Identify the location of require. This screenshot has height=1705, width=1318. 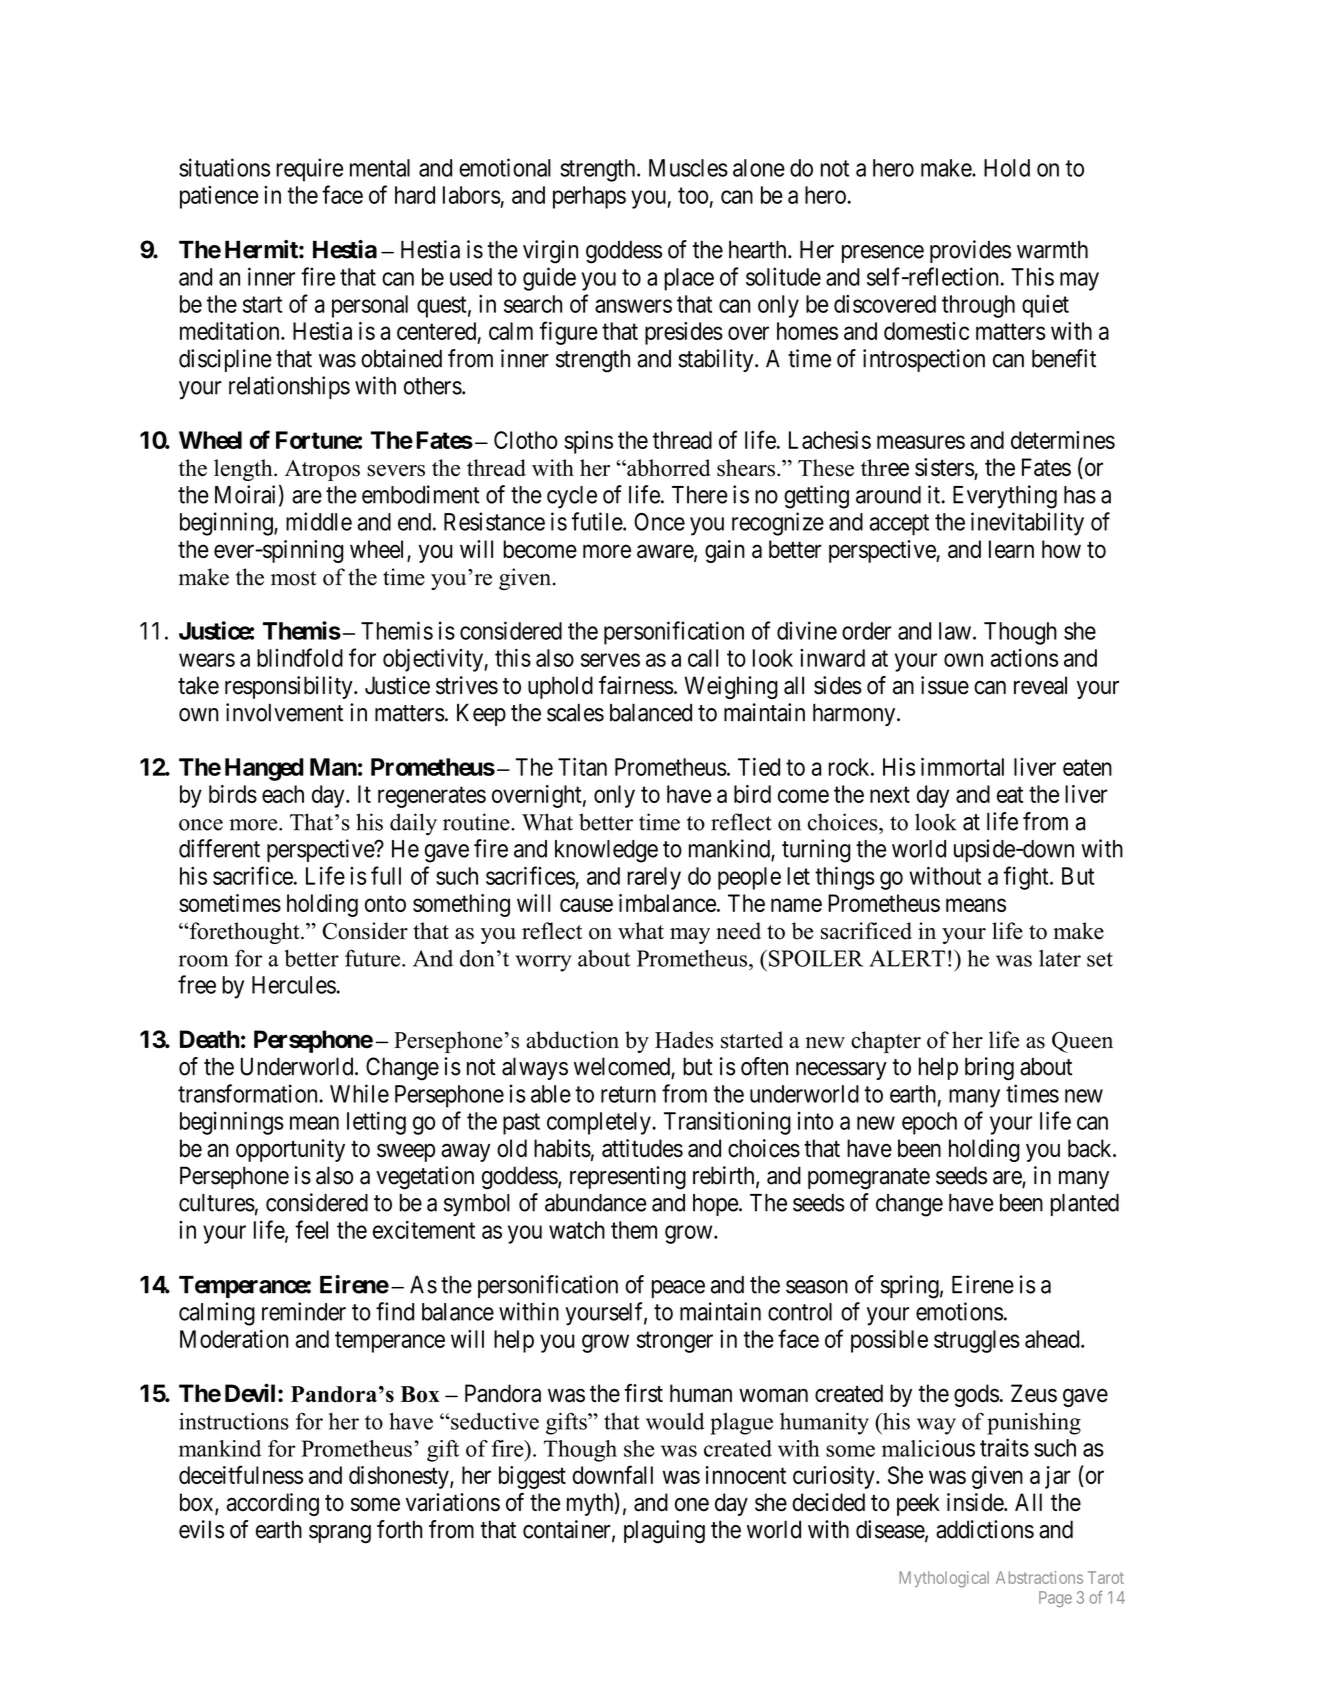
(309, 170).
